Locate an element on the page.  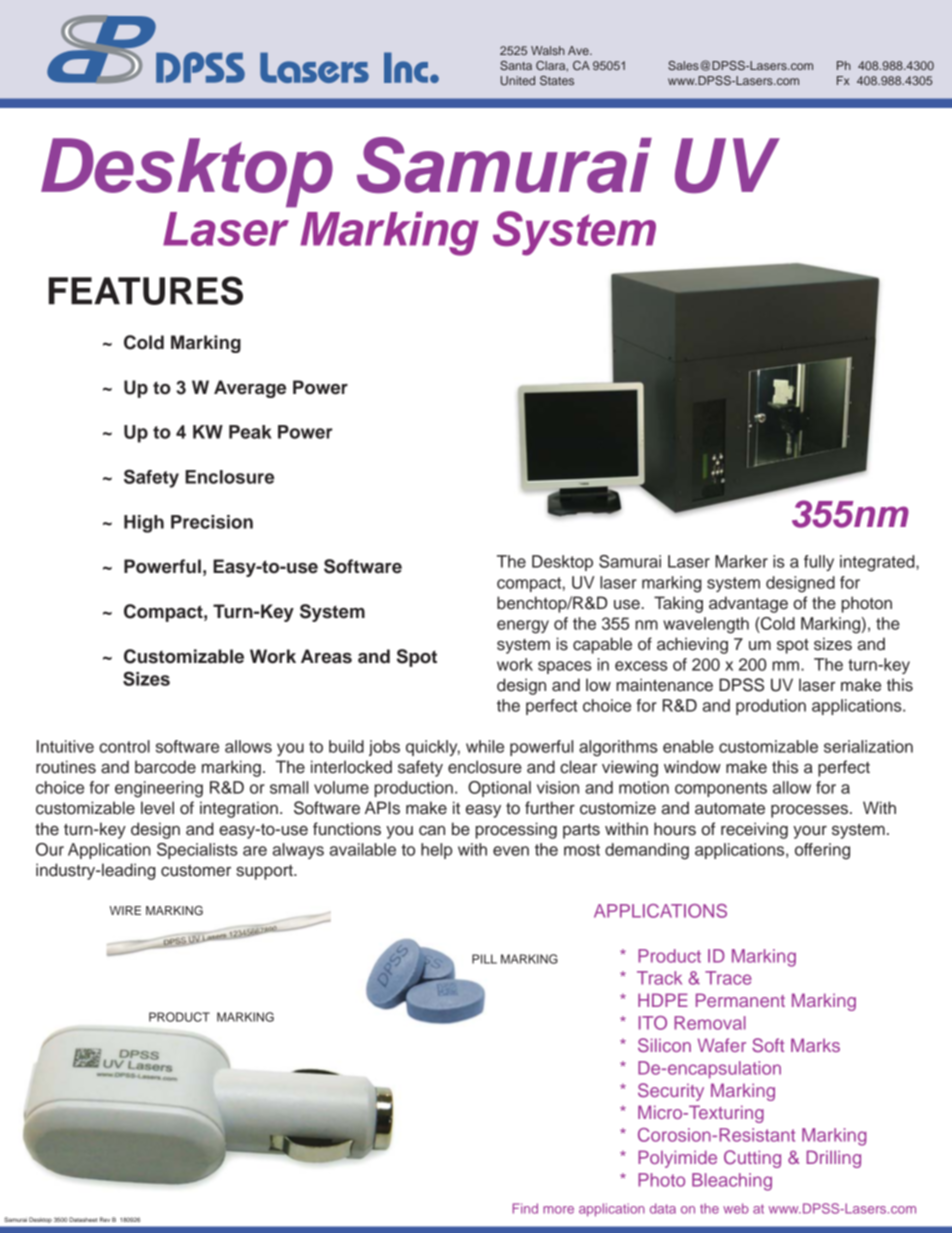
FEATURES is located at coordinates (146, 290).
